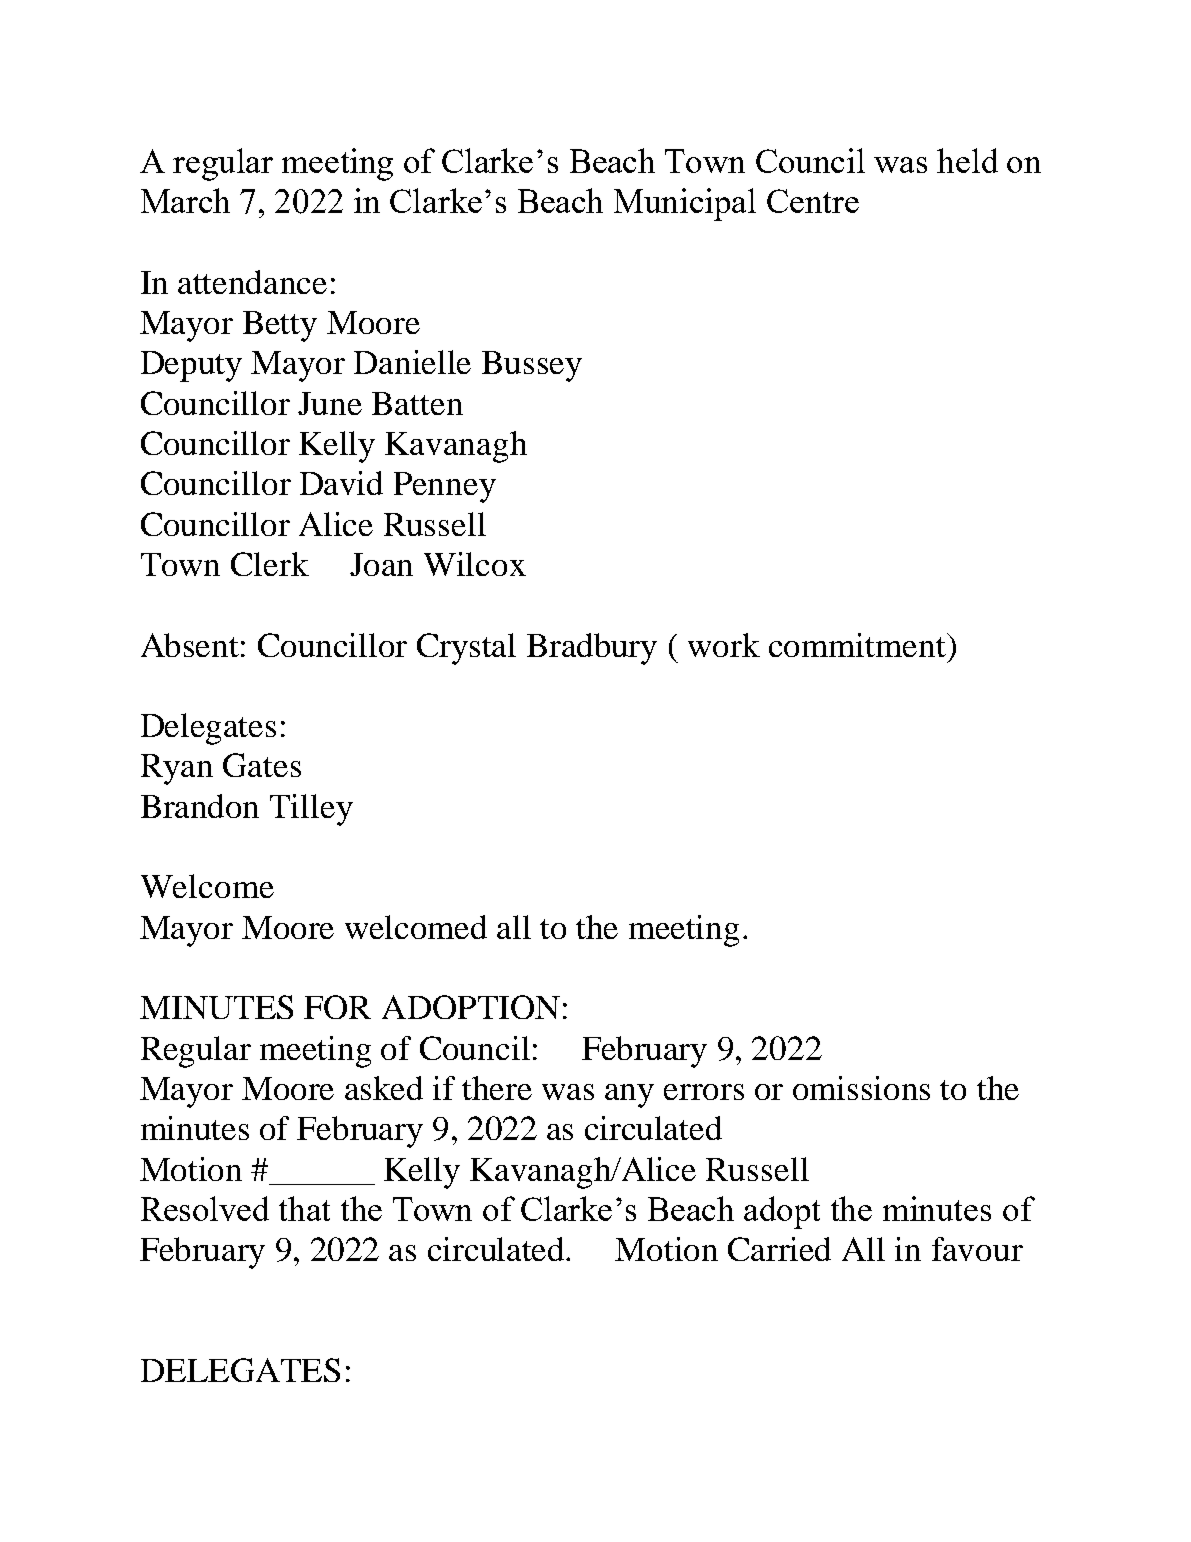 Image resolution: width=1191 pixels, height=1542 pixels. Describe the element at coordinates (417, 403) in the image. I see `Batten` at that location.
